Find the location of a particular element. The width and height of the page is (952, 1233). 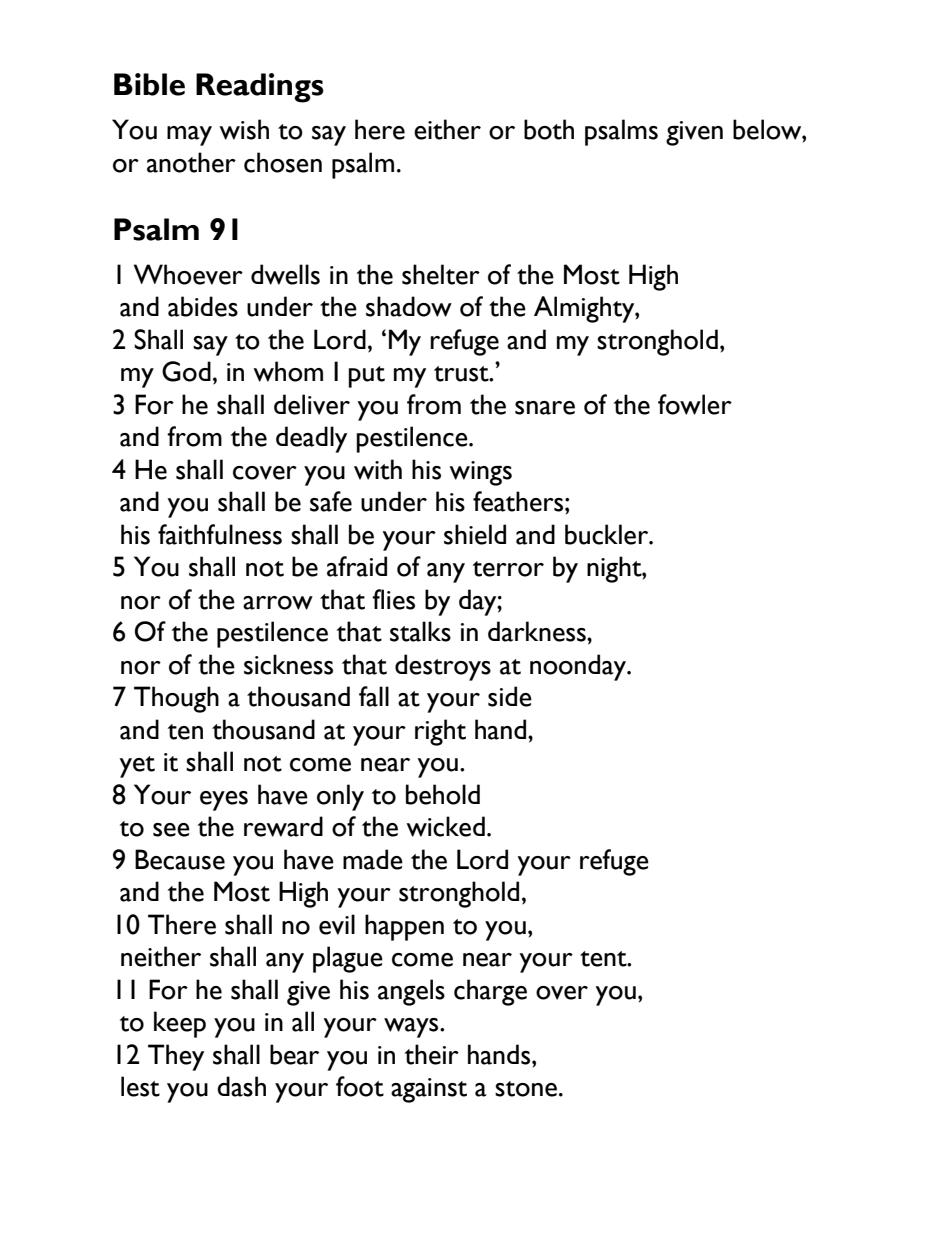

They is located at coordinates (176, 1057).
